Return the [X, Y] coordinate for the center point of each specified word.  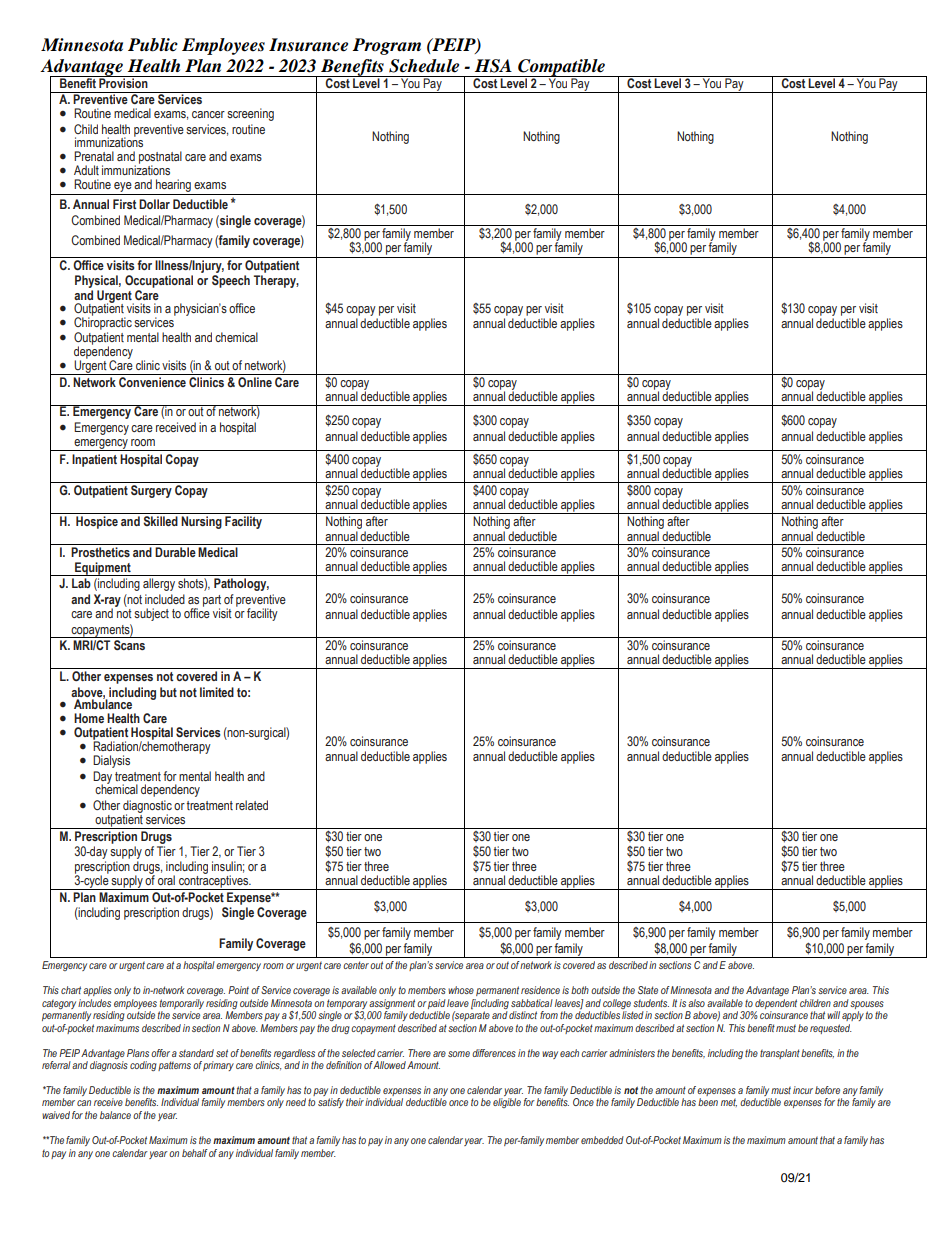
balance [115, 1115]
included [165, 599]
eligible [507, 1103]
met [729, 1102]
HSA [493, 66]
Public [153, 45]
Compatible [561, 69]
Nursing [201, 522]
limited [217, 692]
